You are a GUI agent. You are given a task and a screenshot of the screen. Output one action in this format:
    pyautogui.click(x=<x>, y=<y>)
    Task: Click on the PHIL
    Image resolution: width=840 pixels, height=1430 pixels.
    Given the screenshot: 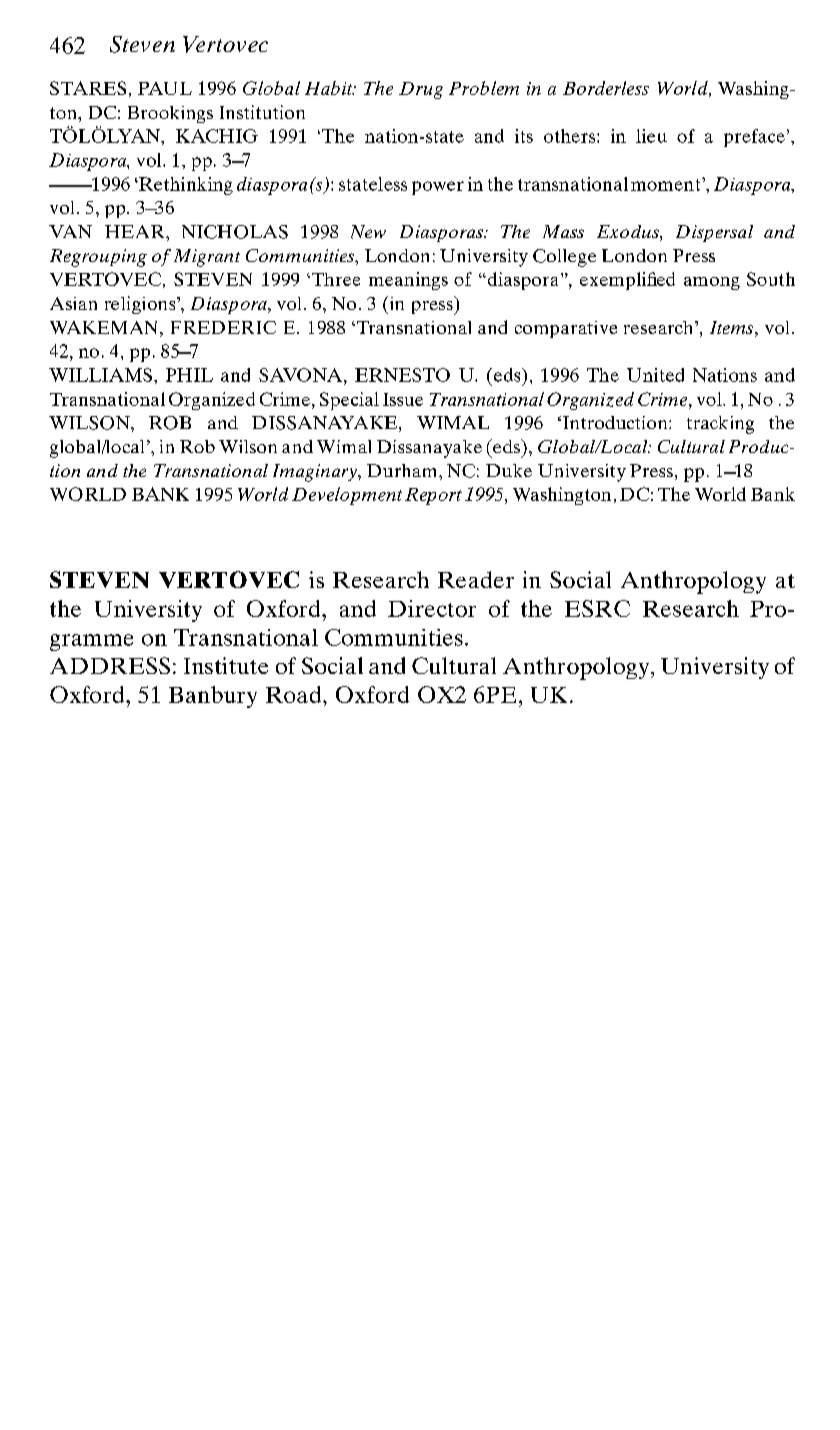 What is the action you would take?
    pyautogui.click(x=189, y=375)
